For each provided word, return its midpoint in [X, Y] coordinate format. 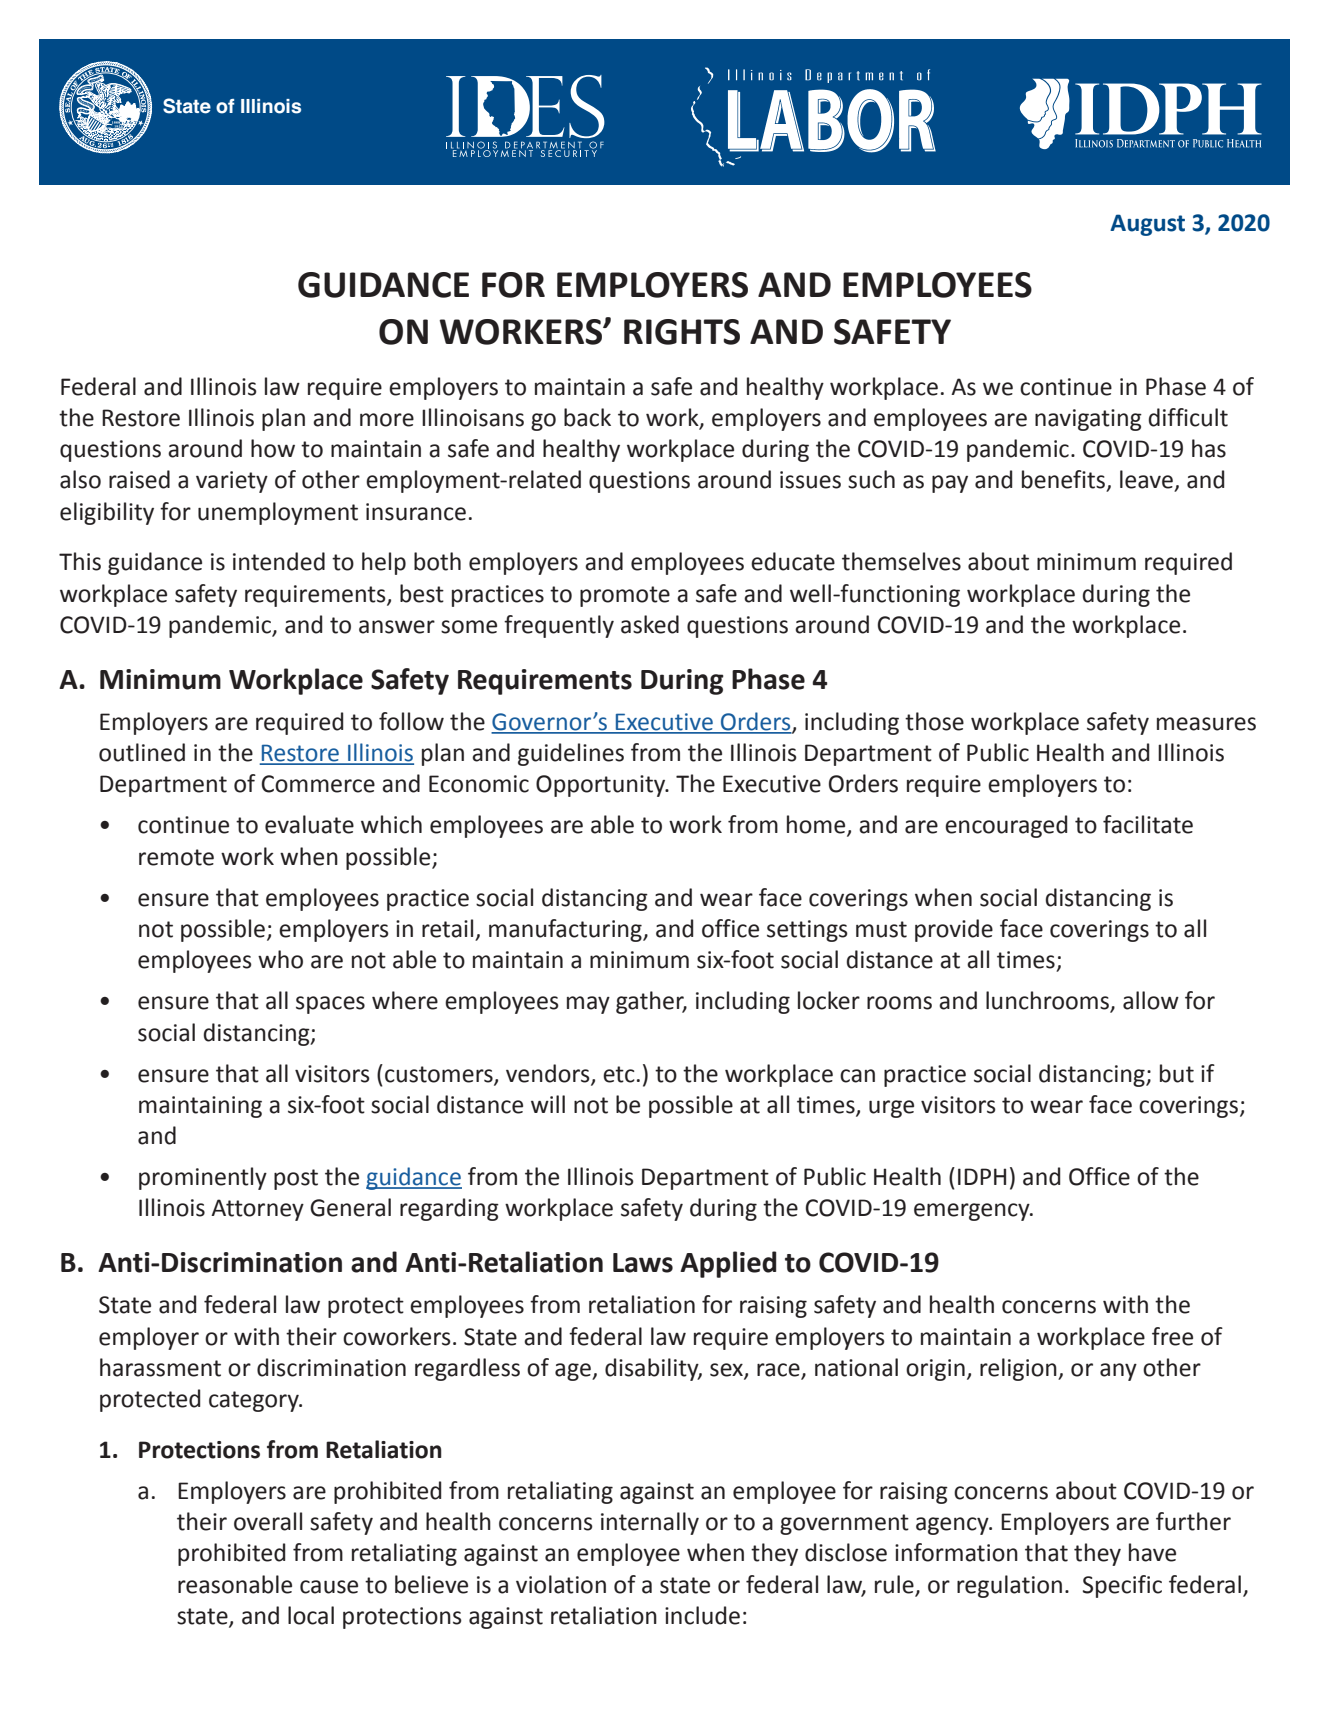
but [1177, 1073]
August [1147, 225]
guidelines [571, 754]
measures [1206, 724]
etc [619, 1074]
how [273, 448]
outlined [142, 752]
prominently [203, 1178]
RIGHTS [682, 332]
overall [268, 1521]
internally [650, 1523]
